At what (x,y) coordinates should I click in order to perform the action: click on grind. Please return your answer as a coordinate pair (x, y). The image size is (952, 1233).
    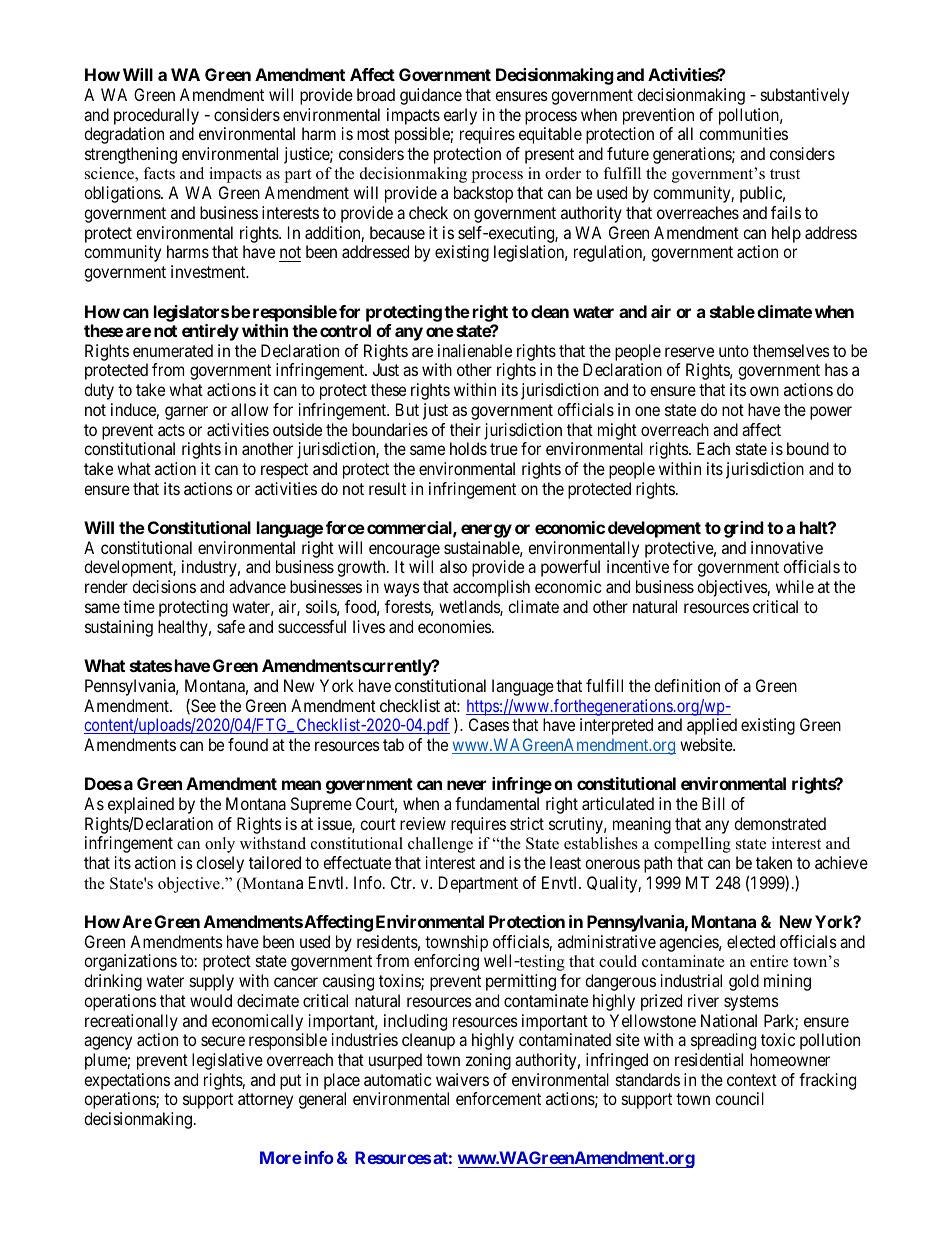
    Looking at the image, I should click on (744, 529).
